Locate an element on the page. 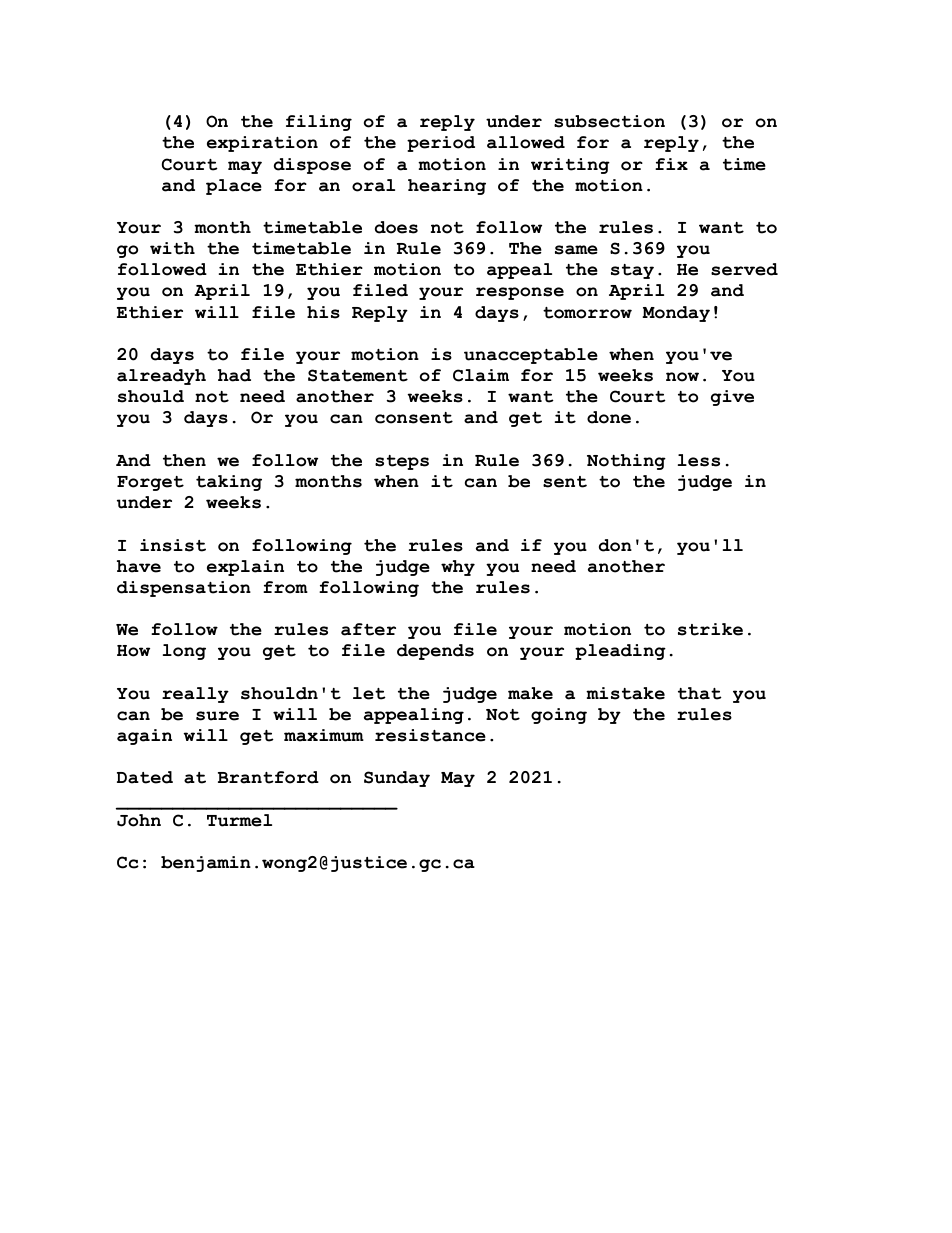  Brantford is located at coordinates (268, 777).
